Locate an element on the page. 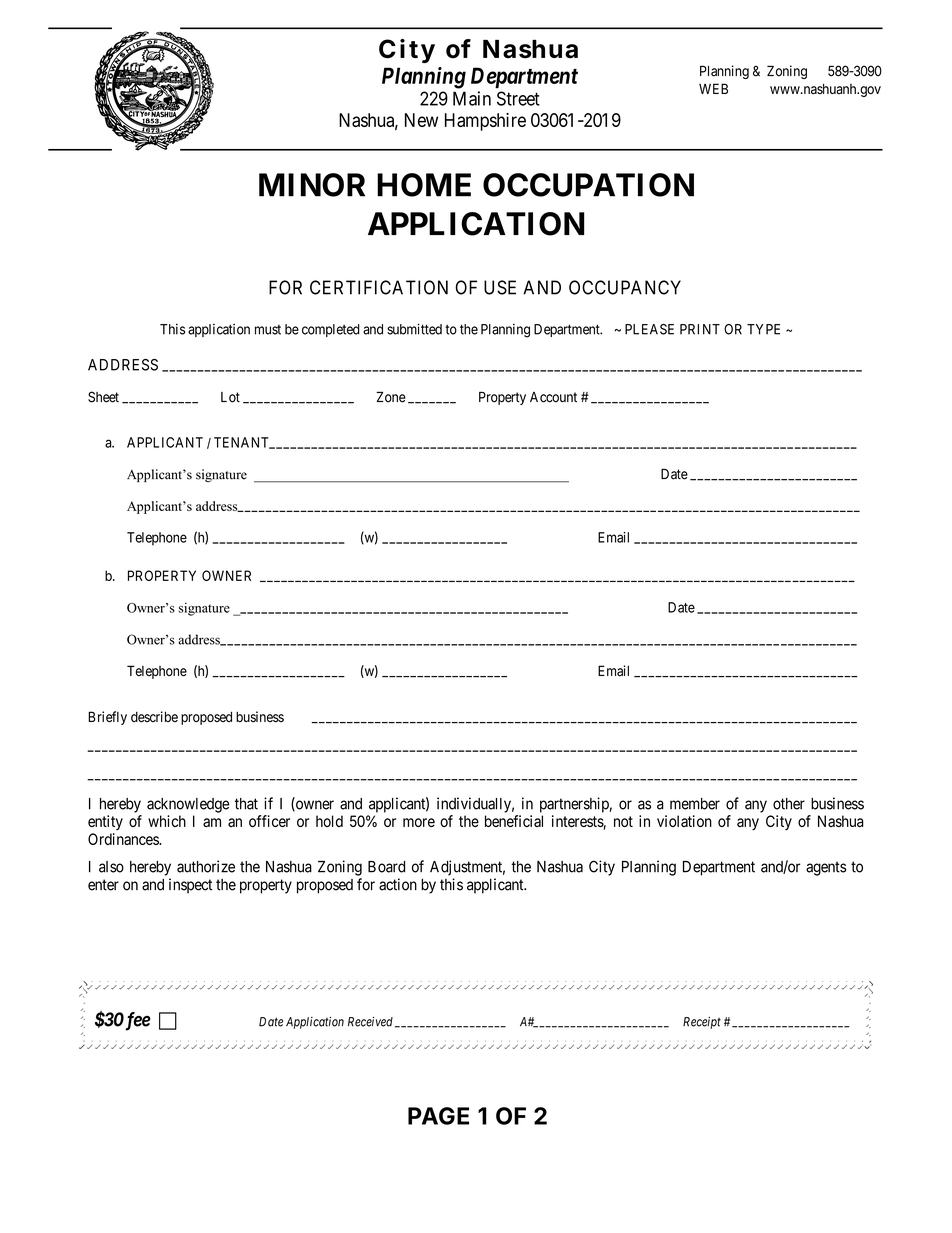 Image resolution: width=952 pixels, height=1233 pixels. describe is located at coordinates (154, 717).
